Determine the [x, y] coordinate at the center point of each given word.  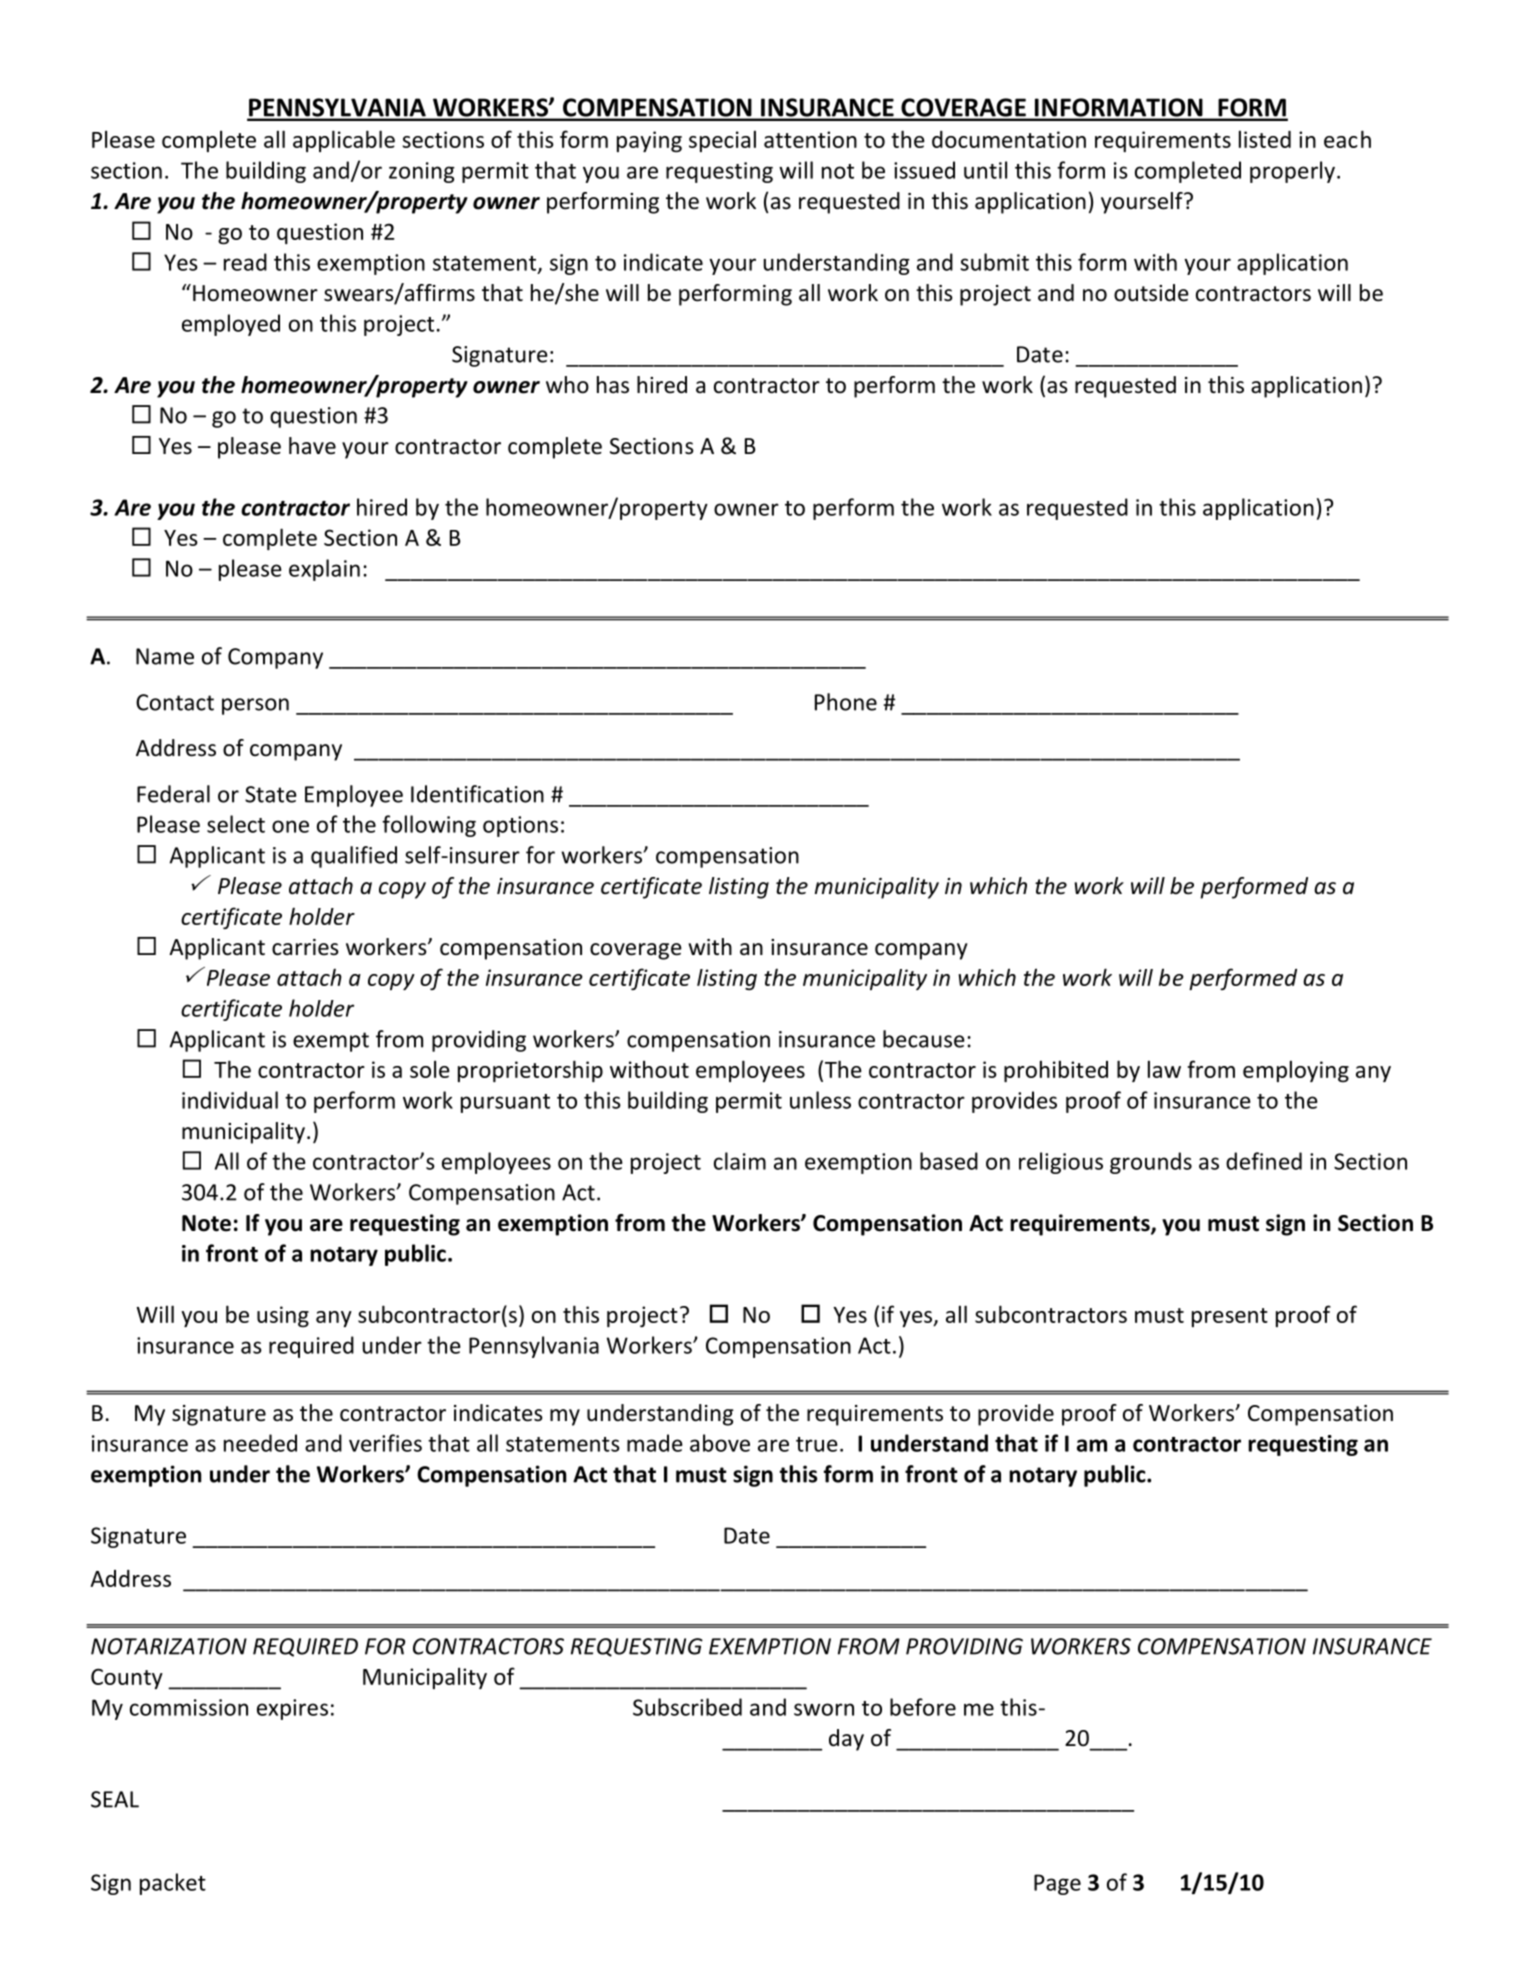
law [1164, 1069]
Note [206, 1223]
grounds [1151, 1163]
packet [173, 1884]
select [236, 824]
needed [260, 1443]
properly [1292, 172]
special [722, 141]
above [720, 1443]
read [245, 262]
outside [1151, 293]
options [520, 826]
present [1230, 1317]
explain [324, 570]
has [613, 385]
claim [740, 1161]
